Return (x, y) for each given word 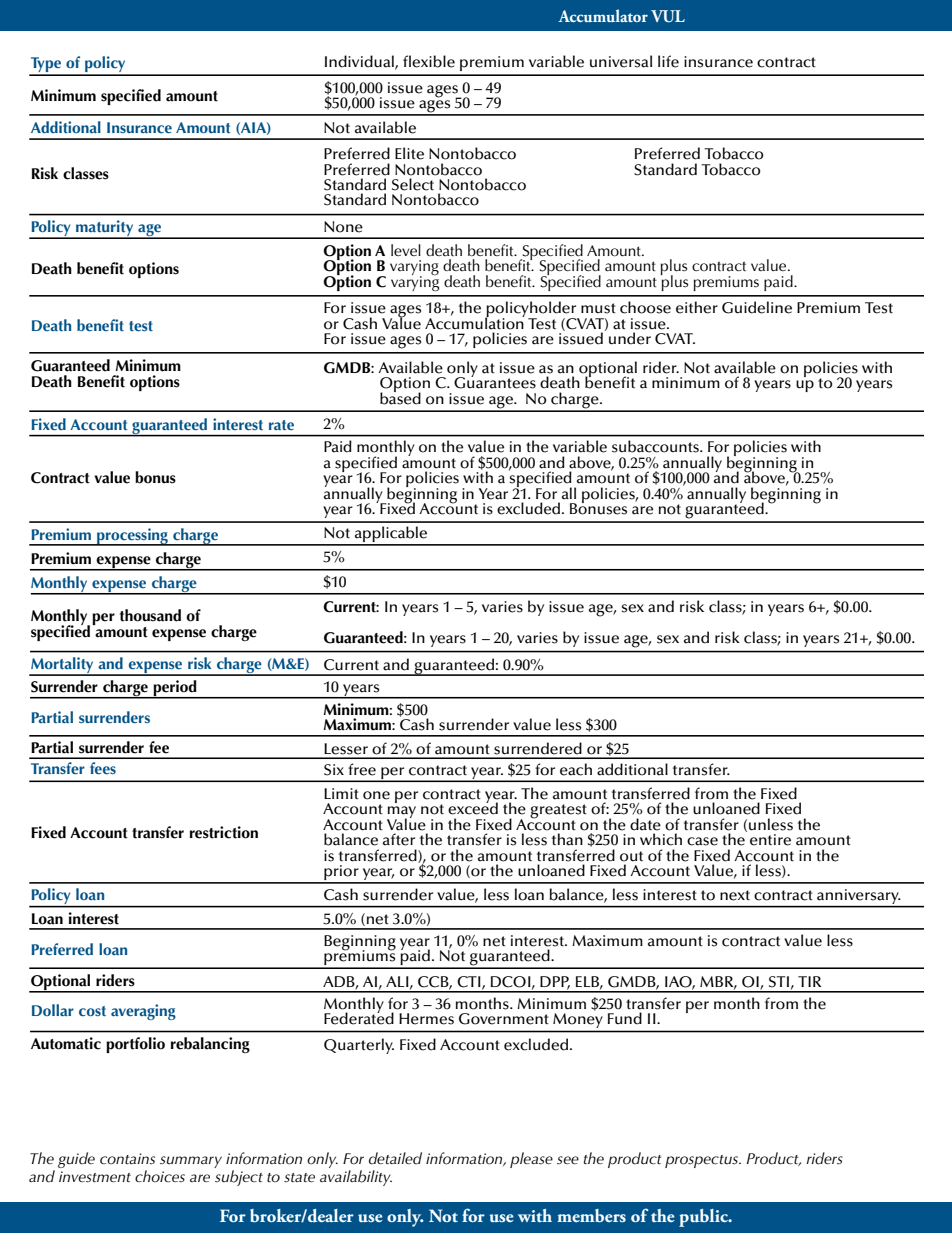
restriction (224, 832)
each (576, 769)
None (343, 227)
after (399, 839)
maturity (105, 229)
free (362, 769)
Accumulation (475, 322)
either (697, 307)
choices (160, 1176)
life (668, 61)
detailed (395, 1158)
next (735, 895)
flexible (429, 61)
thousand (150, 615)
